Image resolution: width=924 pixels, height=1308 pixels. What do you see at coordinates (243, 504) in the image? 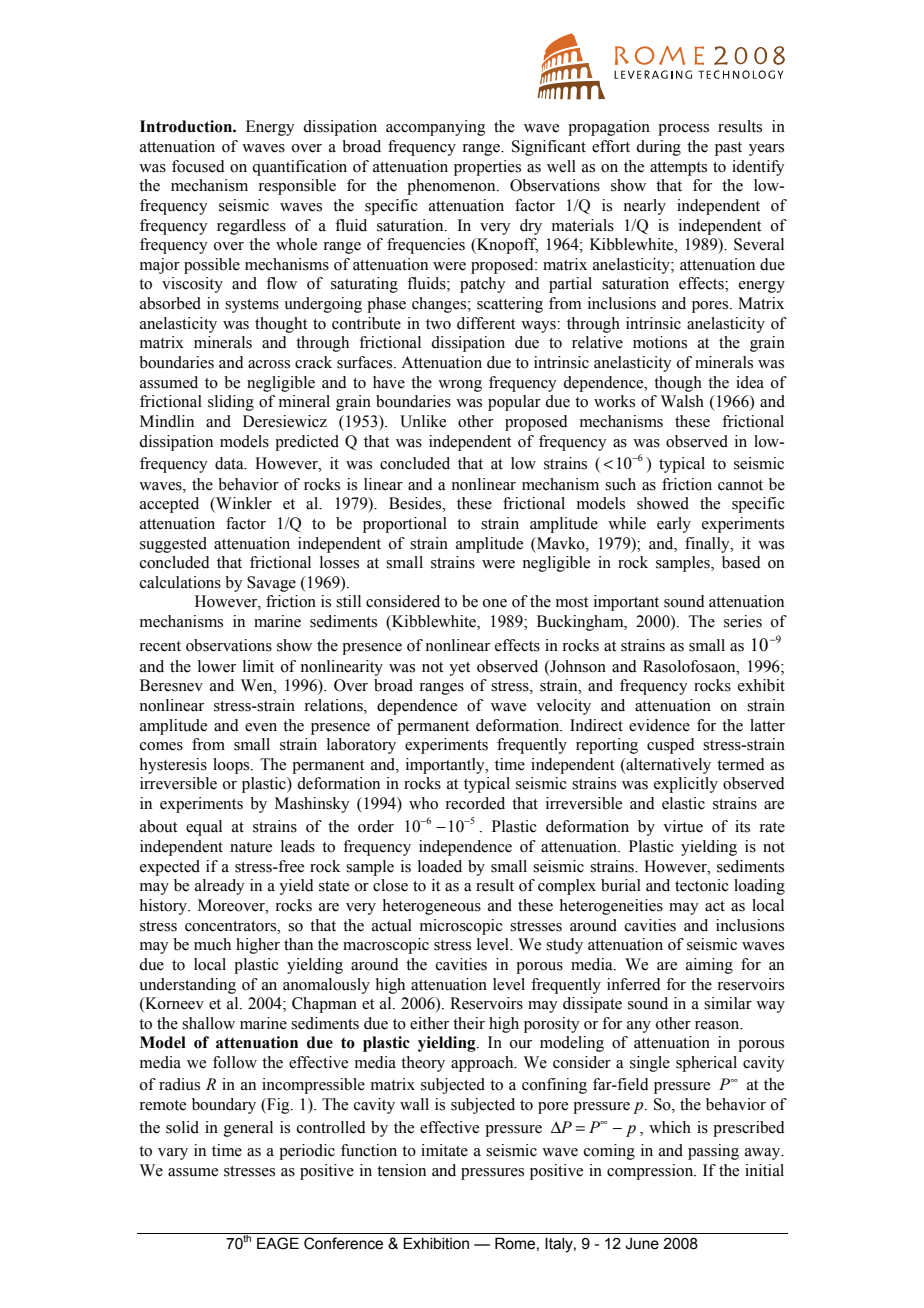
I see `Winkler` at bounding box center [243, 504].
